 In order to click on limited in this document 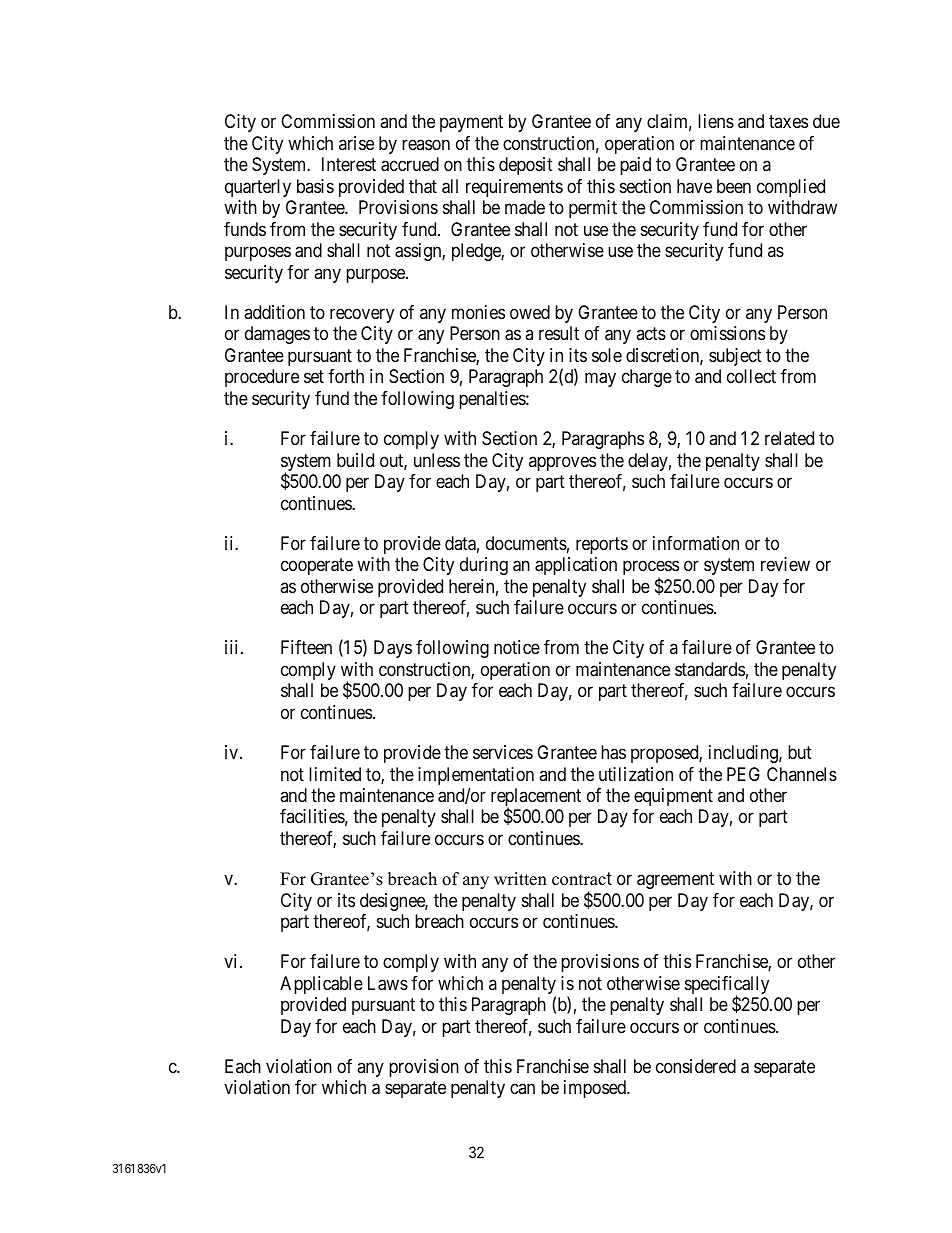, I will do `click(335, 774)`.
